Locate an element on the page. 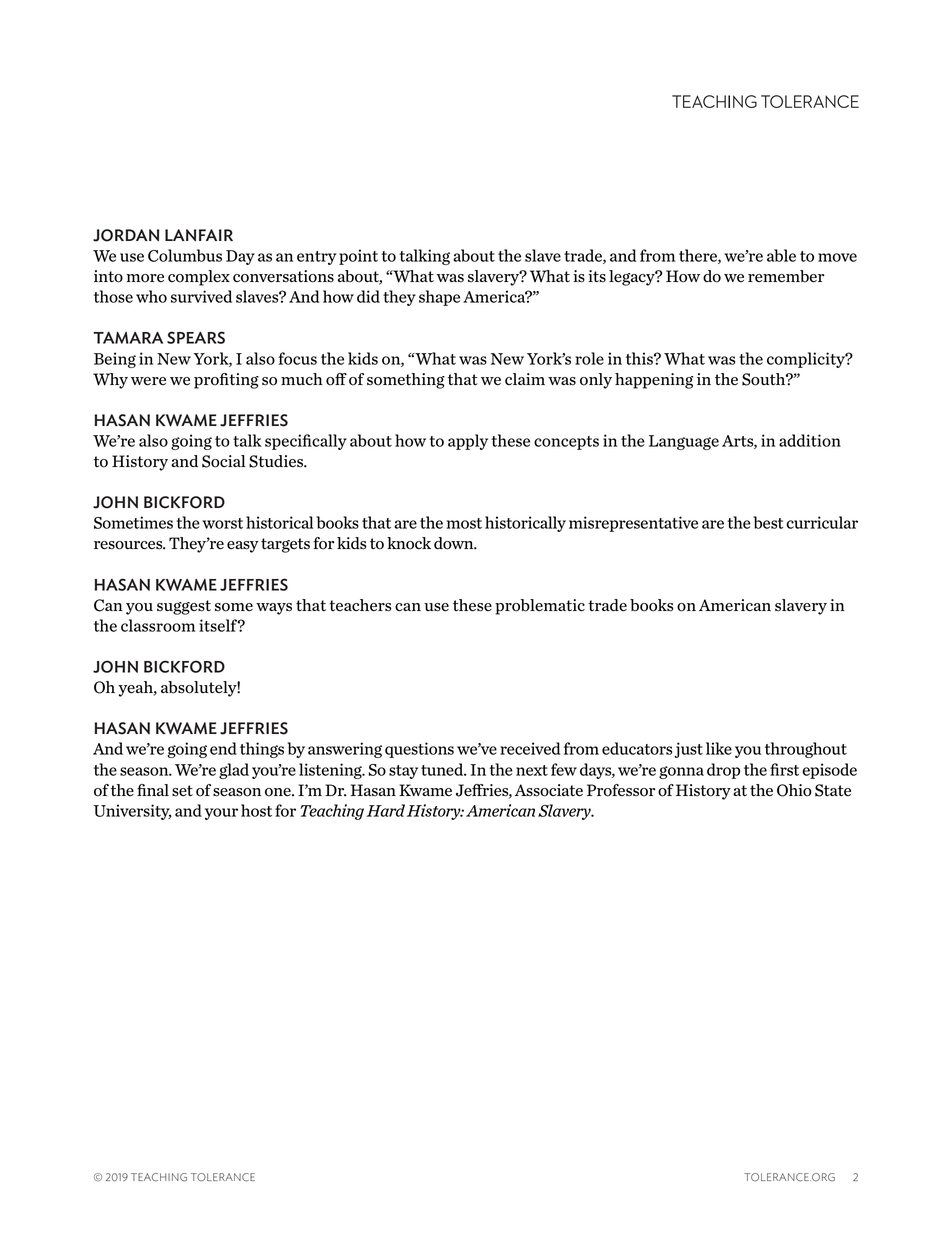  set is located at coordinates (182, 791).
